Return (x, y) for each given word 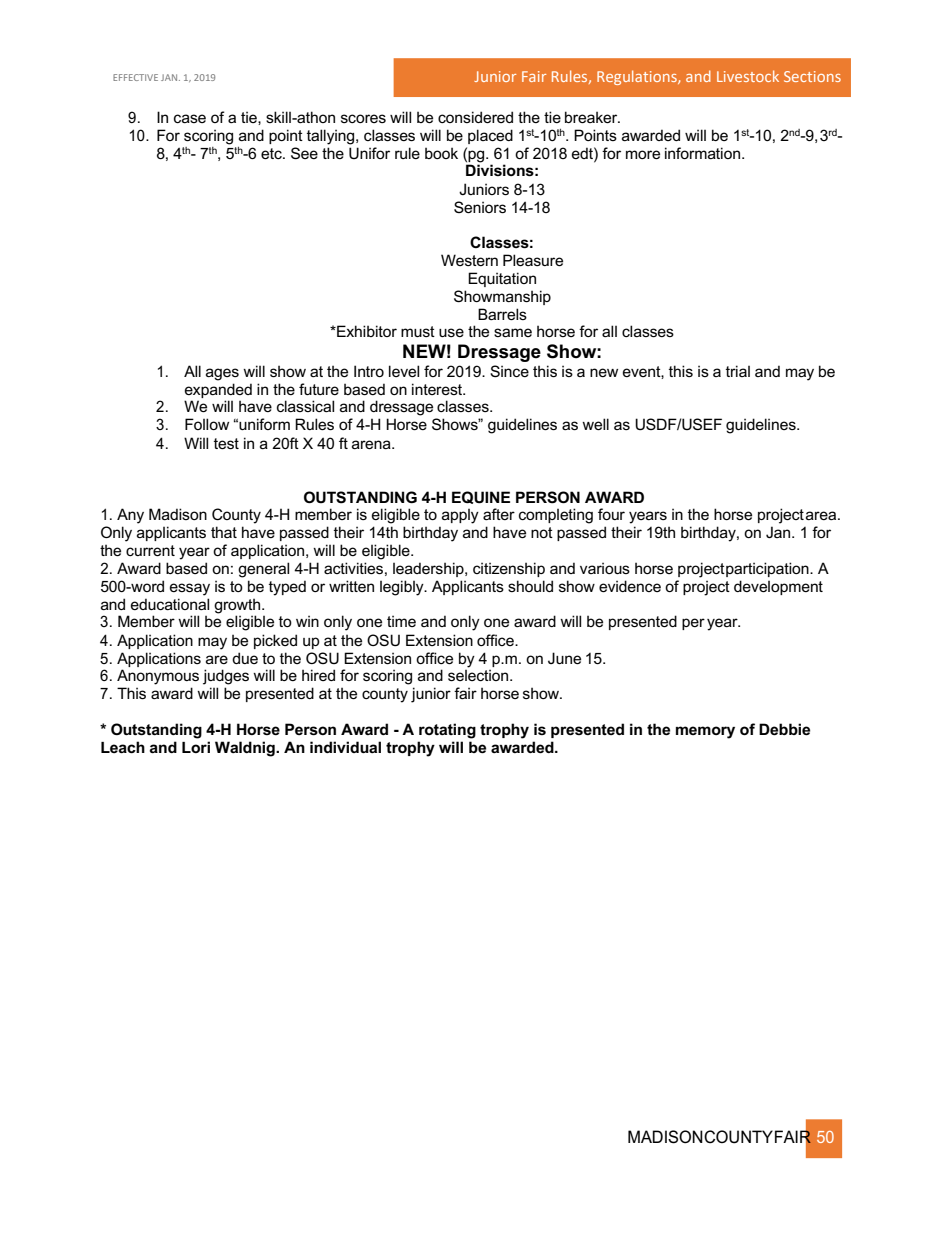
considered (475, 117)
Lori (196, 747)
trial (738, 371)
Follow (207, 424)
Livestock (748, 76)
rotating (447, 731)
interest (438, 389)
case (190, 118)
